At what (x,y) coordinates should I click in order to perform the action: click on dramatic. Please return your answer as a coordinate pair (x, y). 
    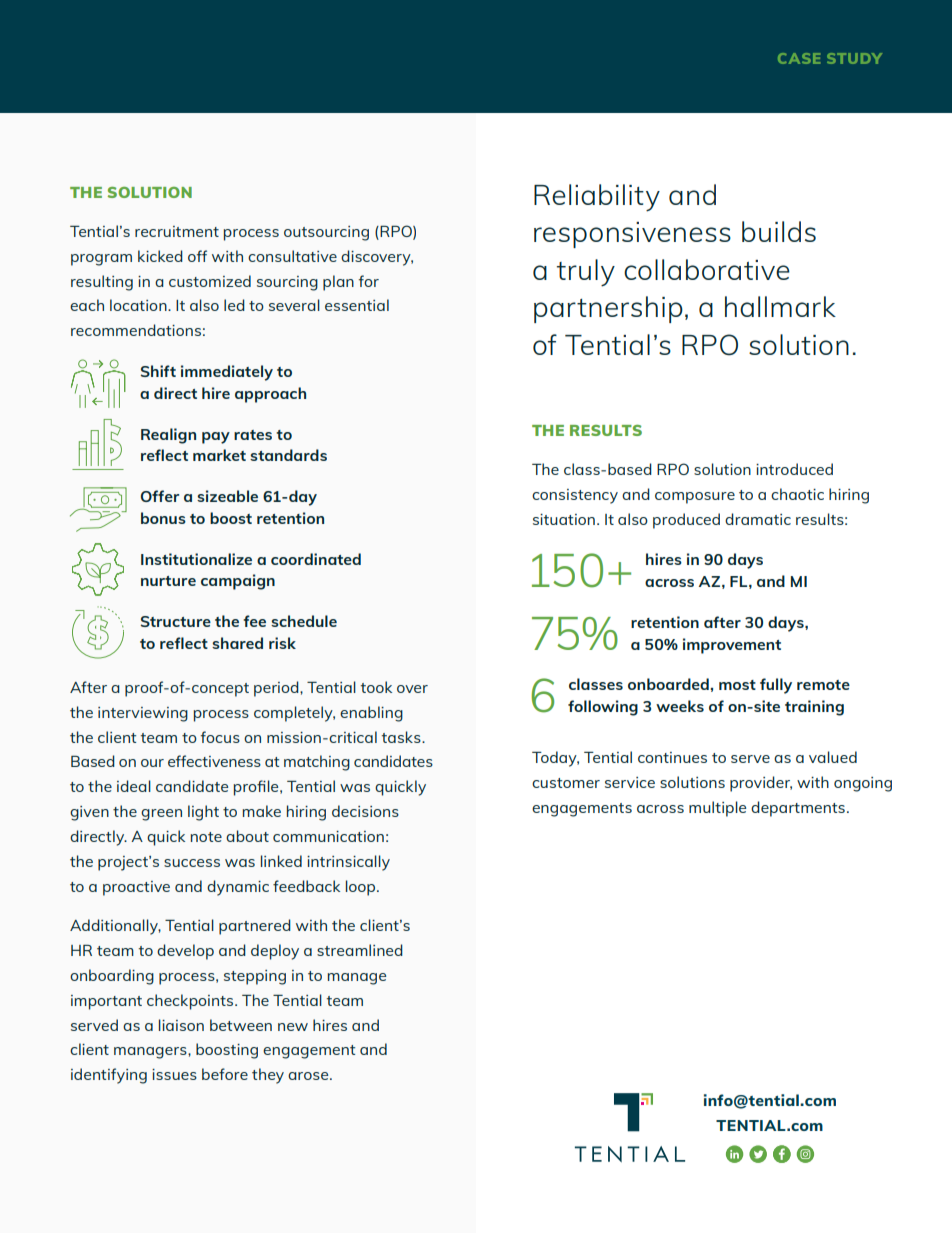
    Looking at the image, I should click on (758, 519).
